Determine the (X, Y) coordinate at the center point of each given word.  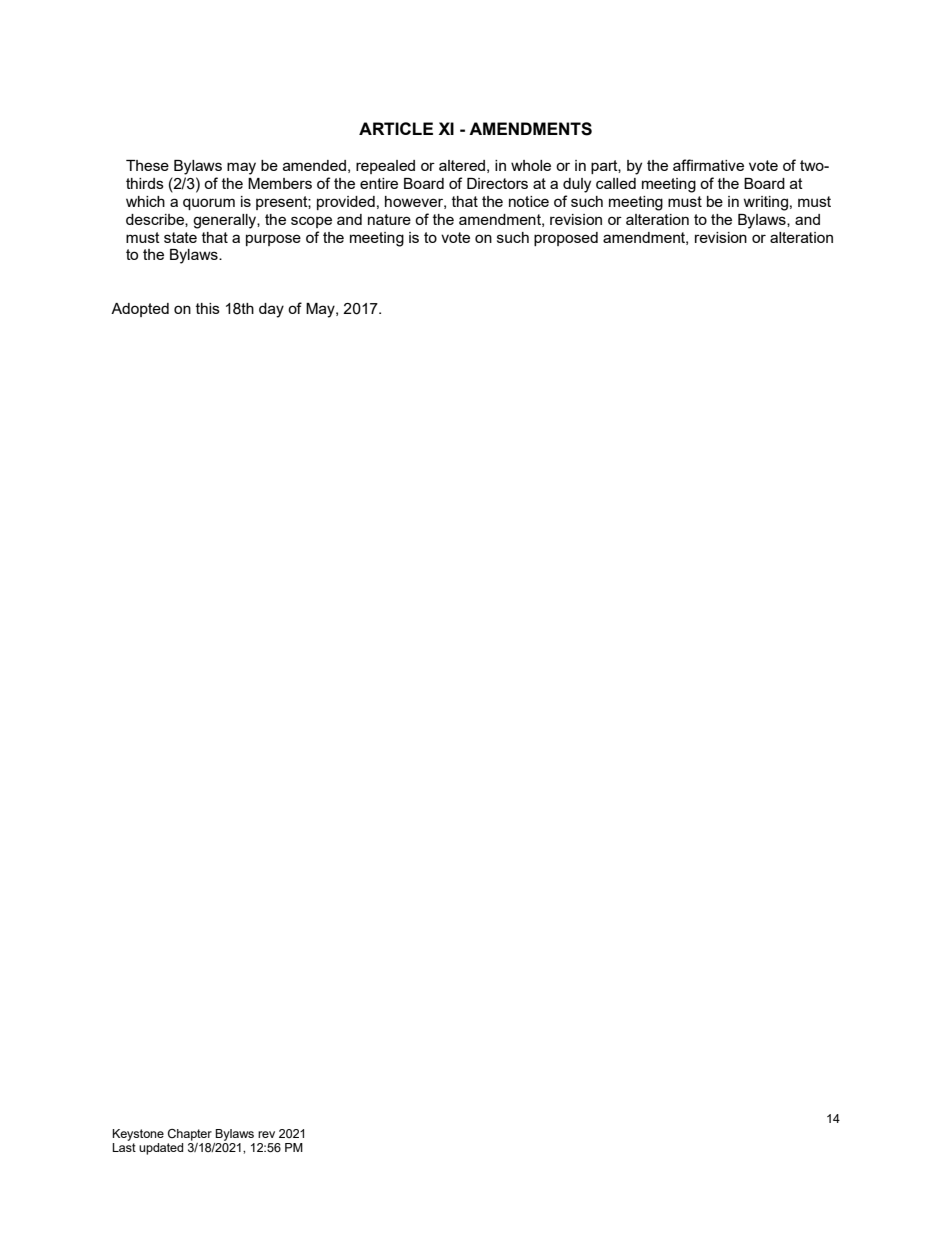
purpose (273, 240)
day (271, 310)
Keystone (138, 1135)
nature (389, 219)
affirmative (708, 165)
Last (124, 1146)
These (147, 165)
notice (529, 201)
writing (765, 203)
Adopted (140, 310)
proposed (566, 239)
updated (161, 1149)
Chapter (190, 1135)
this (208, 308)
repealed (385, 167)
